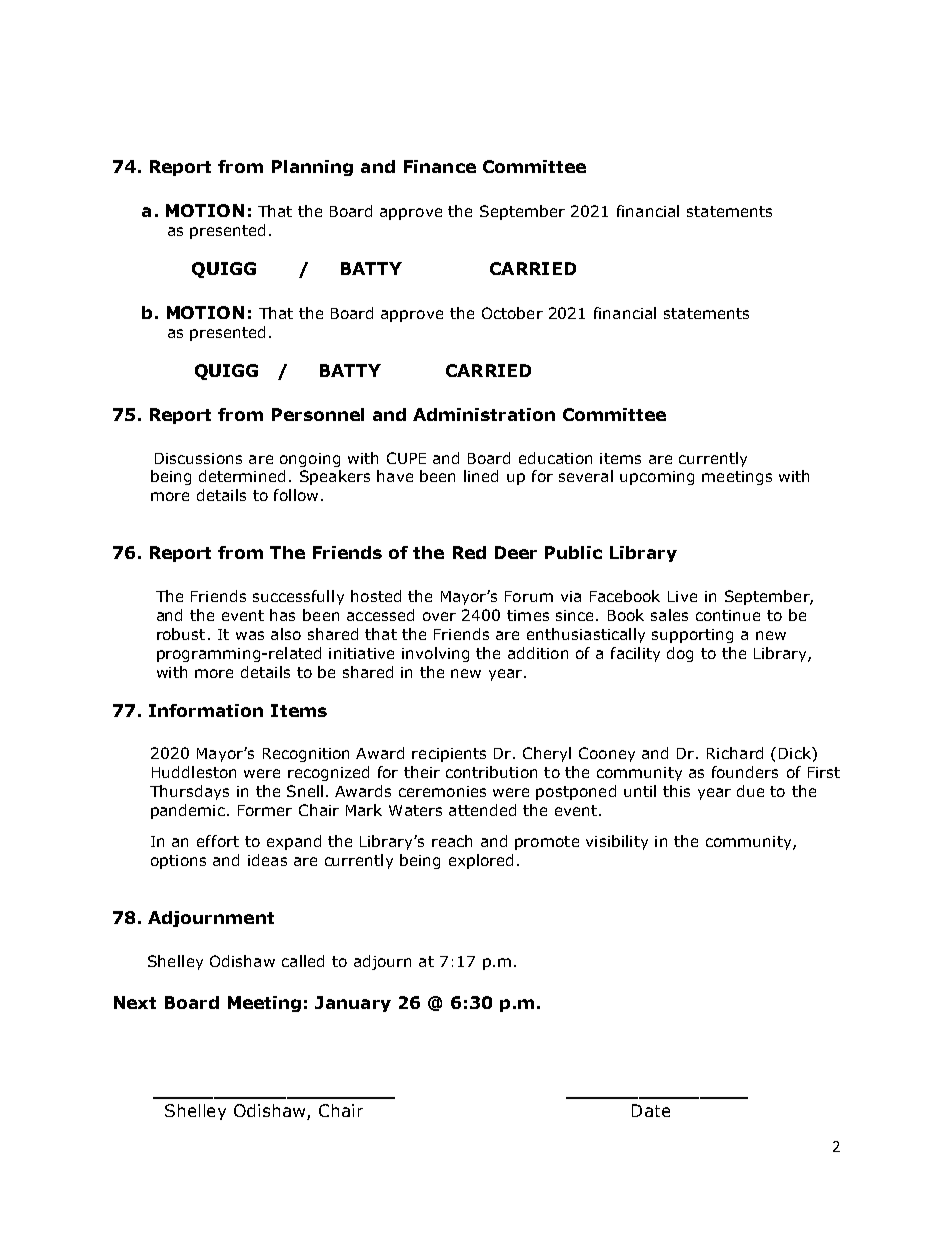  Describe the element at coordinates (135, 1002) in the screenshot. I see `Next` at that location.
